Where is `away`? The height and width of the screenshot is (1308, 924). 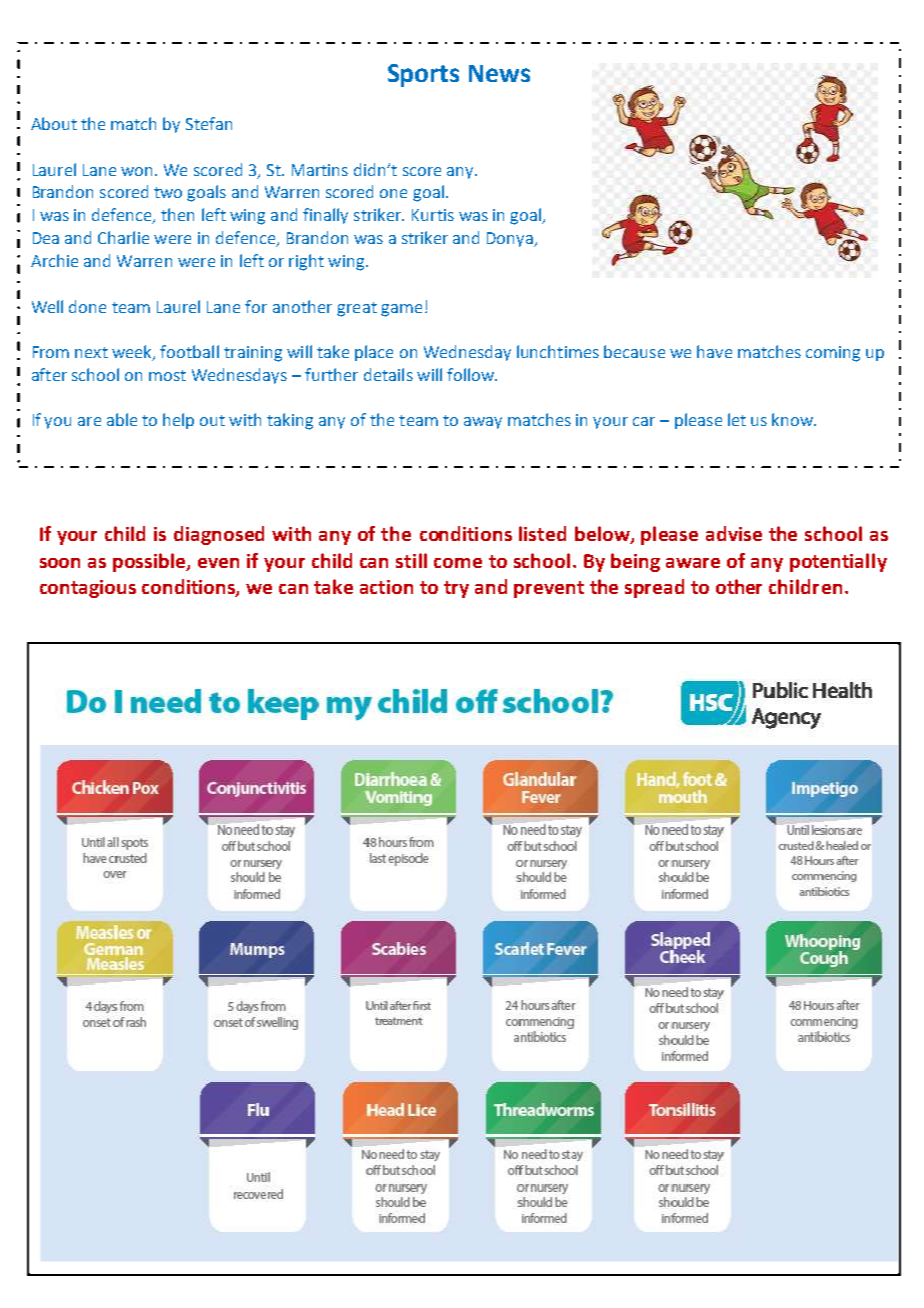 away is located at coordinates (483, 423).
